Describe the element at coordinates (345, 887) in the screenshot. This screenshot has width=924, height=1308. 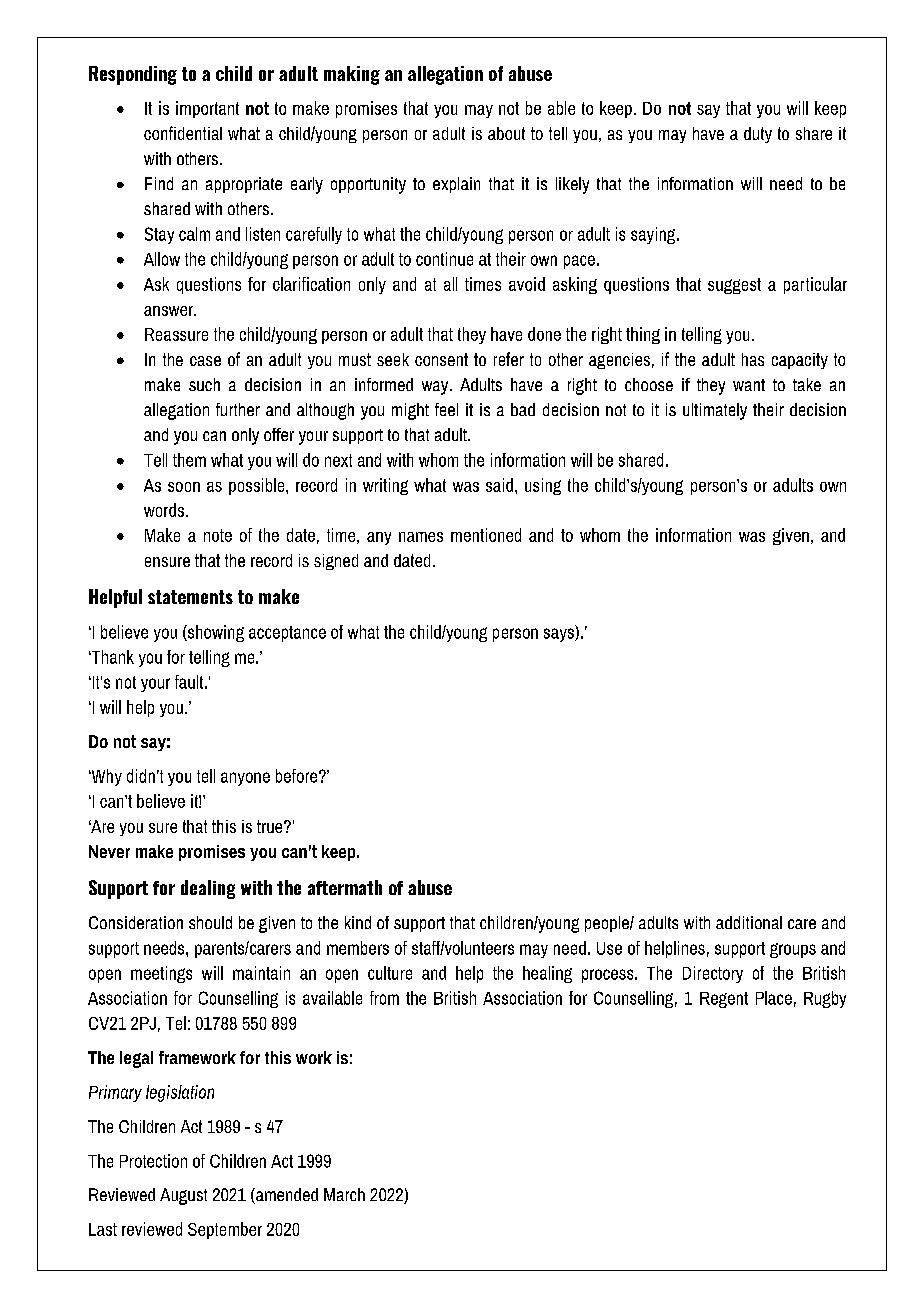
I see `aftermath` at that location.
